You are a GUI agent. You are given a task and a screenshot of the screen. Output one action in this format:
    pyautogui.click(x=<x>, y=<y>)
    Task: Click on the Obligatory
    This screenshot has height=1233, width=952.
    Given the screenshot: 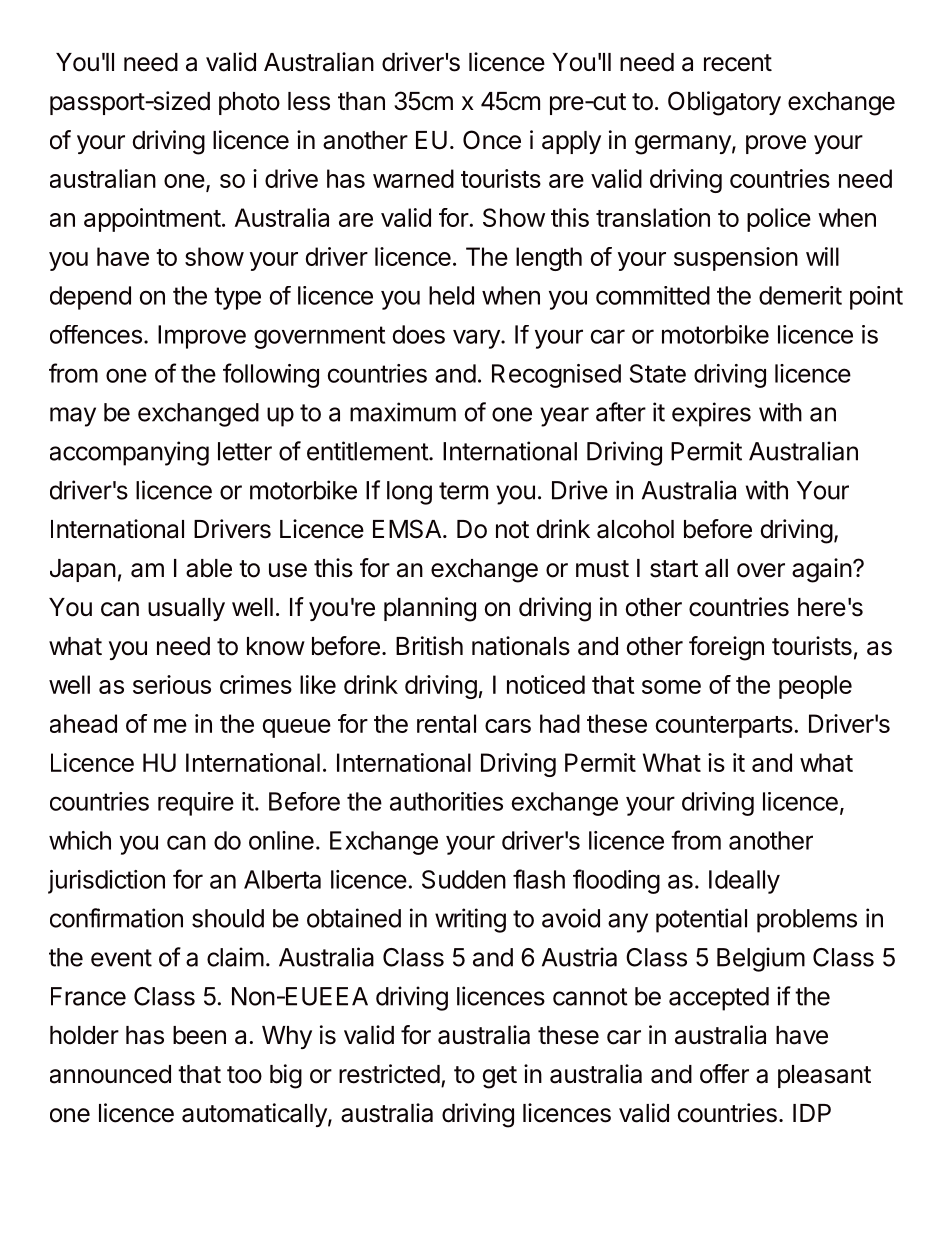 What is the action you would take?
    pyautogui.click(x=724, y=103)
